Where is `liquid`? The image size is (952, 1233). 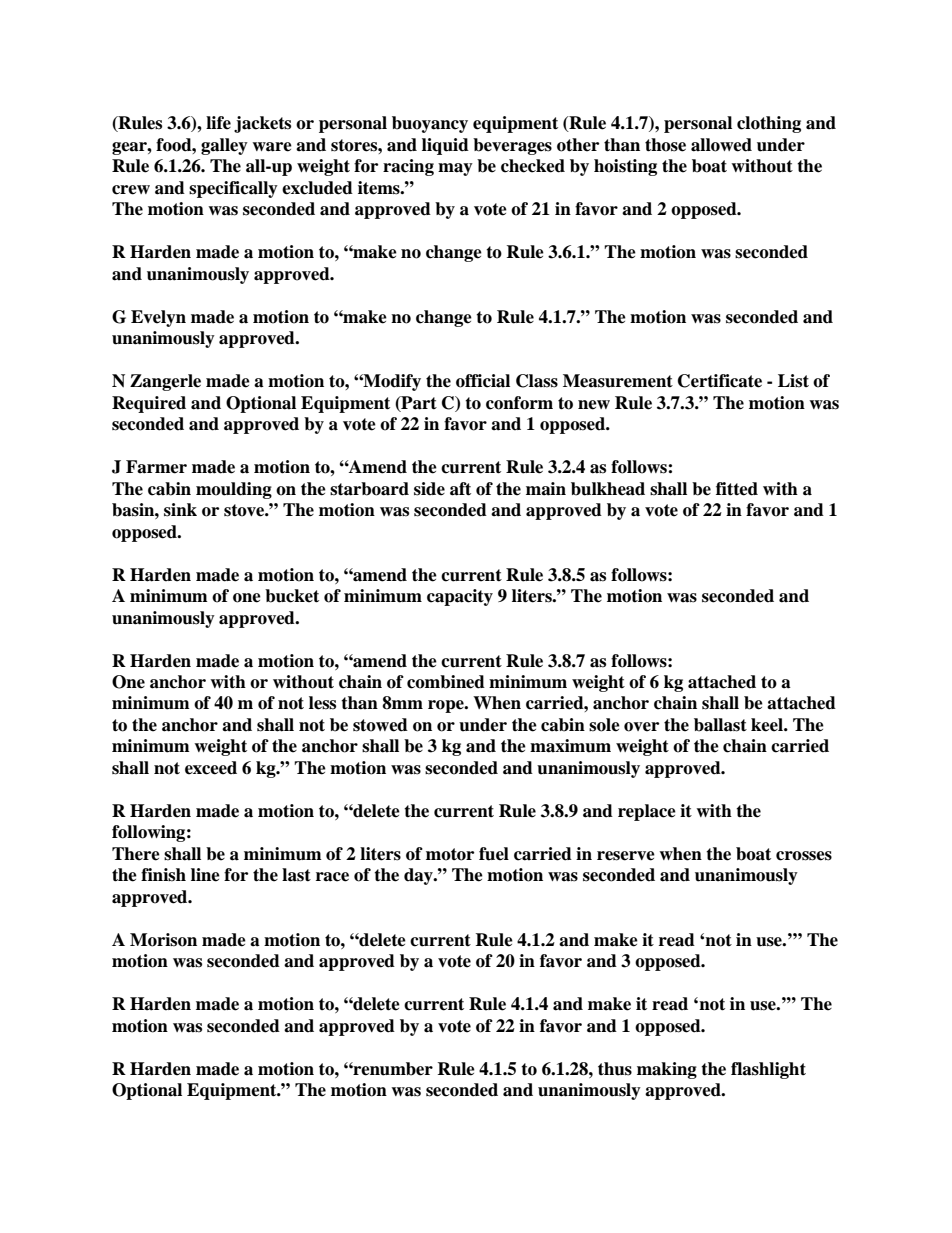 liquid is located at coordinates (445, 146).
